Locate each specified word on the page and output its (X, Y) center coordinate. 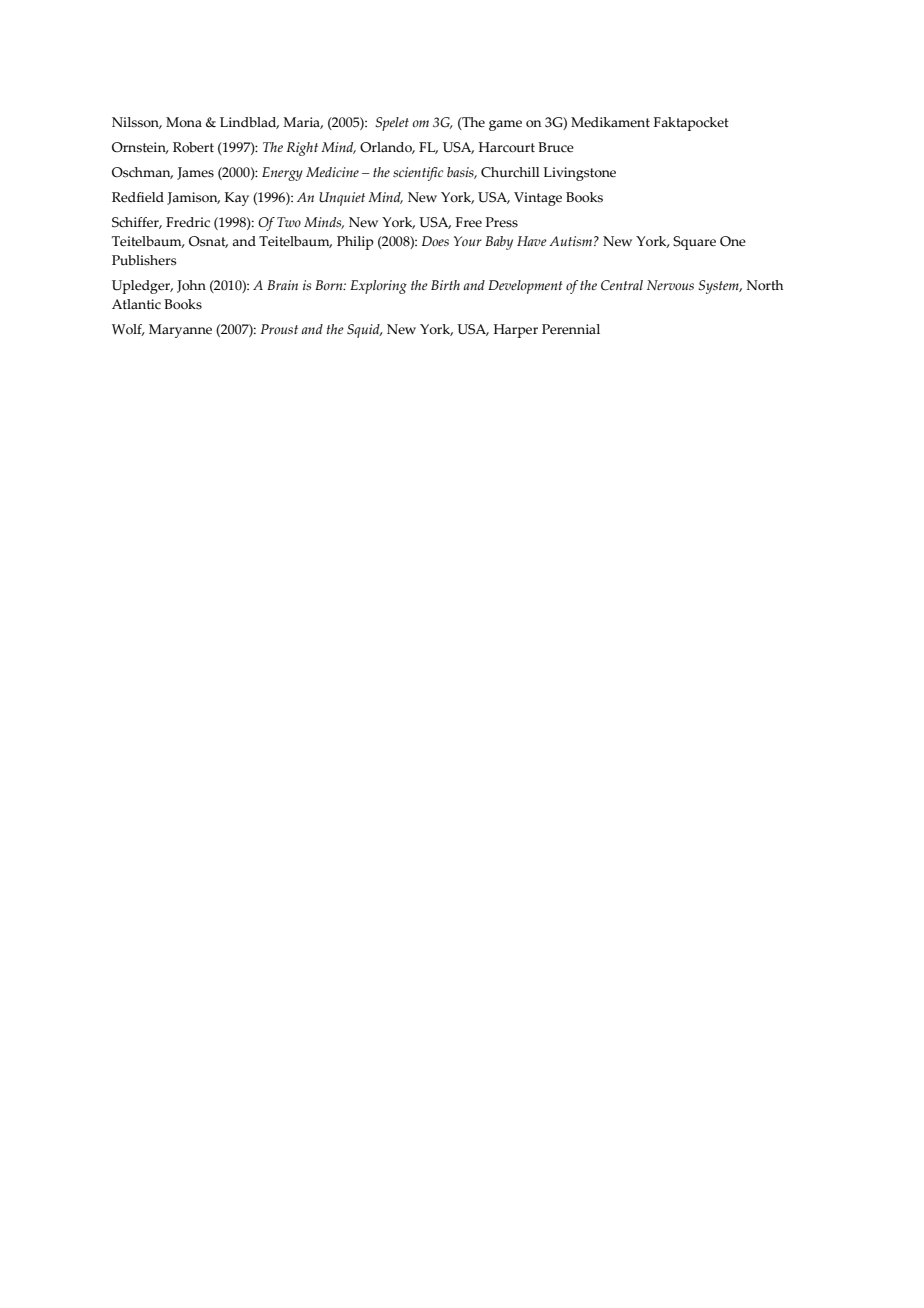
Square (694, 243)
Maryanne (180, 331)
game (505, 125)
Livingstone (579, 174)
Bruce (556, 147)
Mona (184, 122)
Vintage (538, 199)
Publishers (144, 260)
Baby (499, 243)
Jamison (193, 198)
